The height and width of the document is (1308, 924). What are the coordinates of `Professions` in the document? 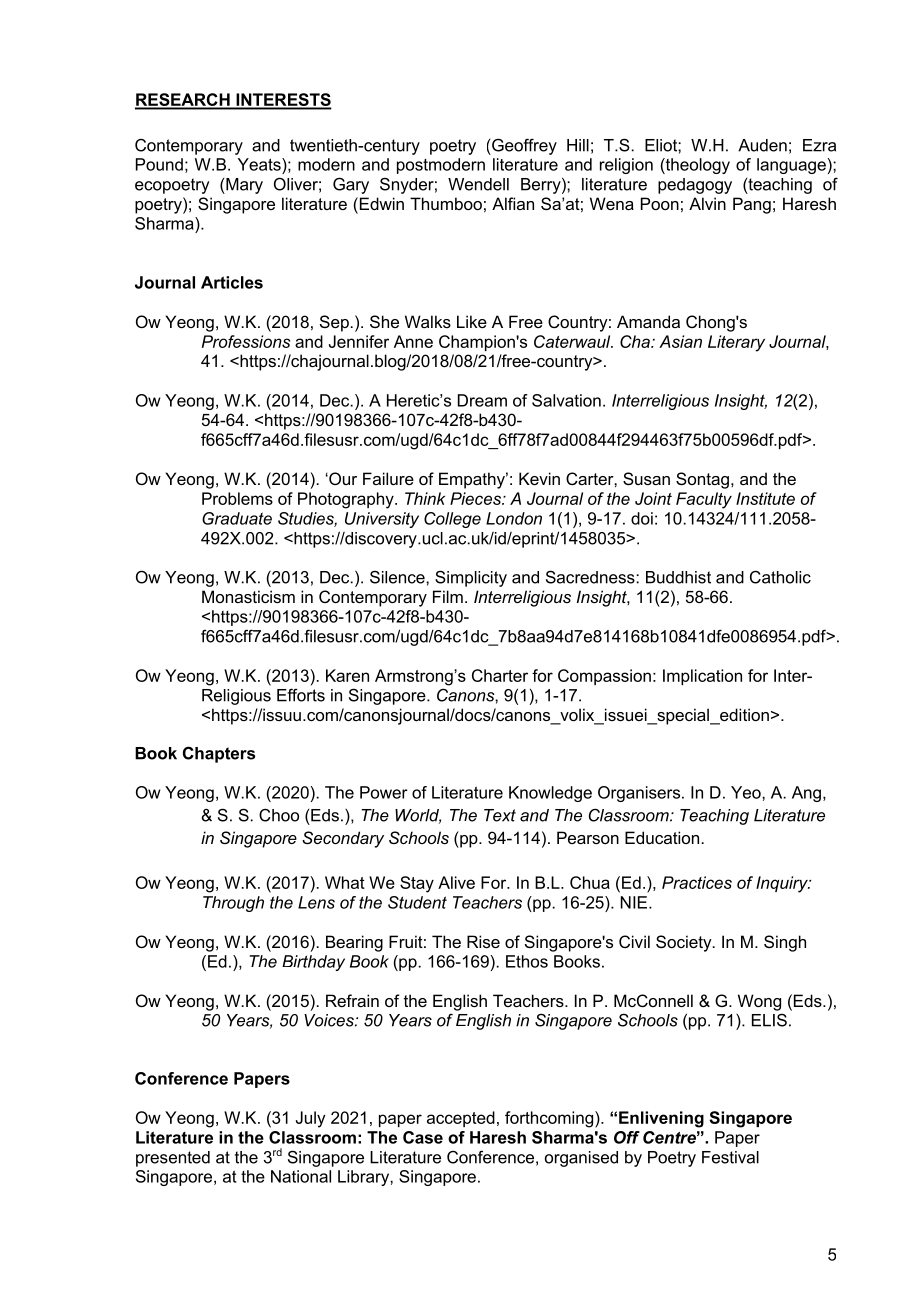 It's located at (246, 341).
